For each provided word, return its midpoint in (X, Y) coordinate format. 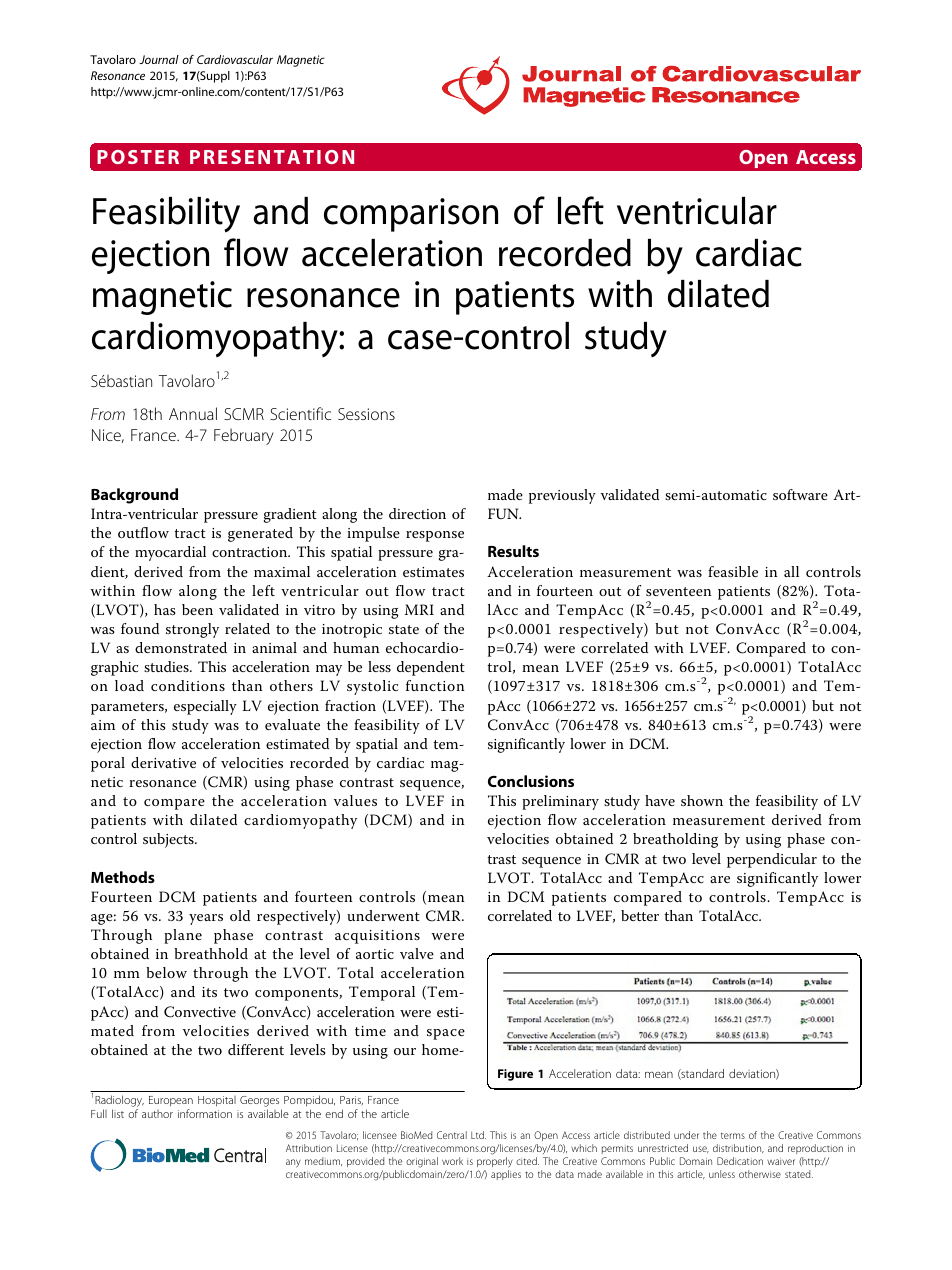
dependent (431, 668)
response (435, 536)
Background (134, 496)
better (640, 915)
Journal (159, 59)
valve (417, 953)
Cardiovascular (235, 59)
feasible (733, 571)
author (157, 1114)
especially (205, 707)
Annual (193, 413)
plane (183, 936)
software (800, 494)
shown (702, 800)
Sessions (366, 414)
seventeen (678, 591)
